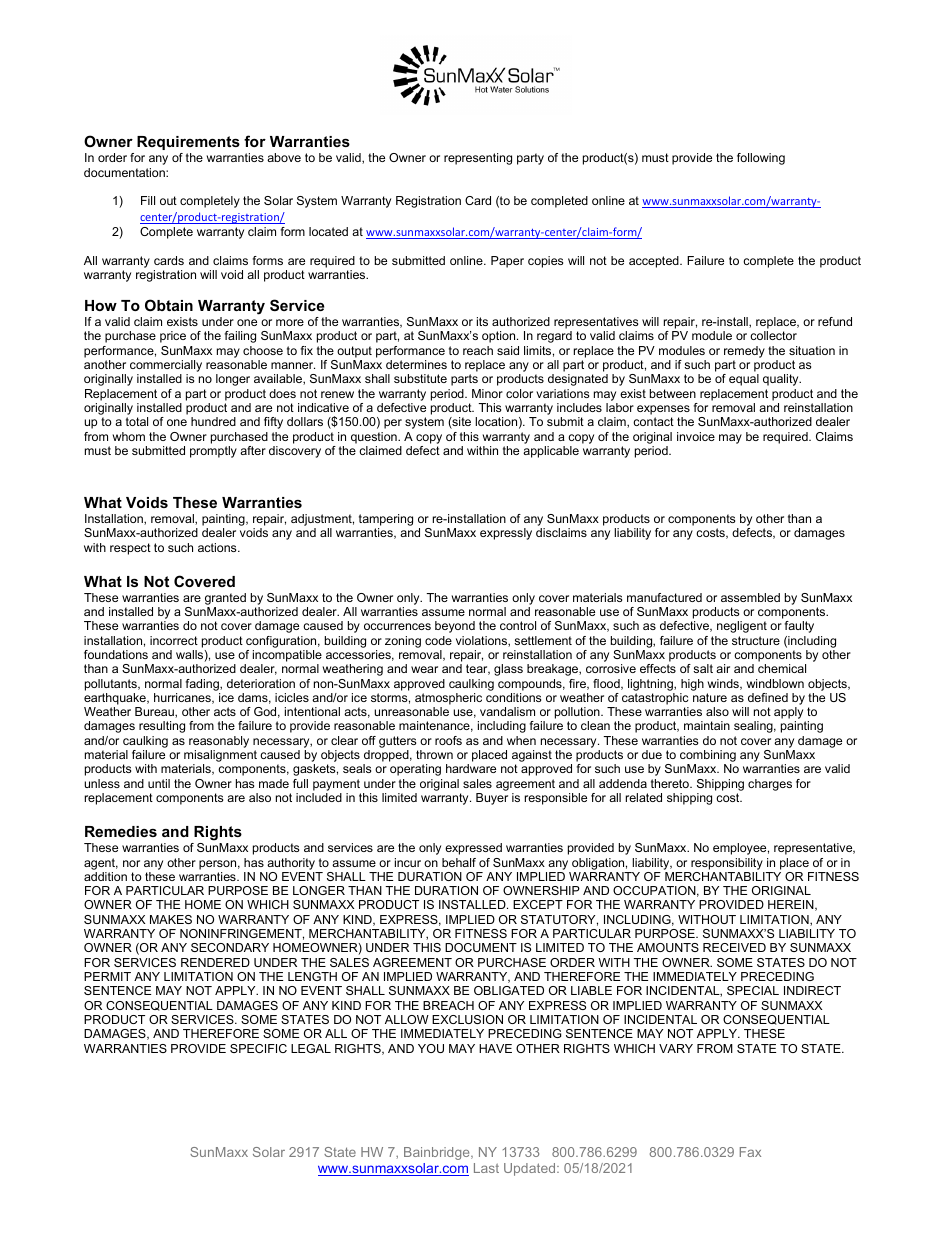 The width and height of the document is (952, 1233). Describe the element at coordinates (174, 640) in the document. I see `incorrect` at that location.
